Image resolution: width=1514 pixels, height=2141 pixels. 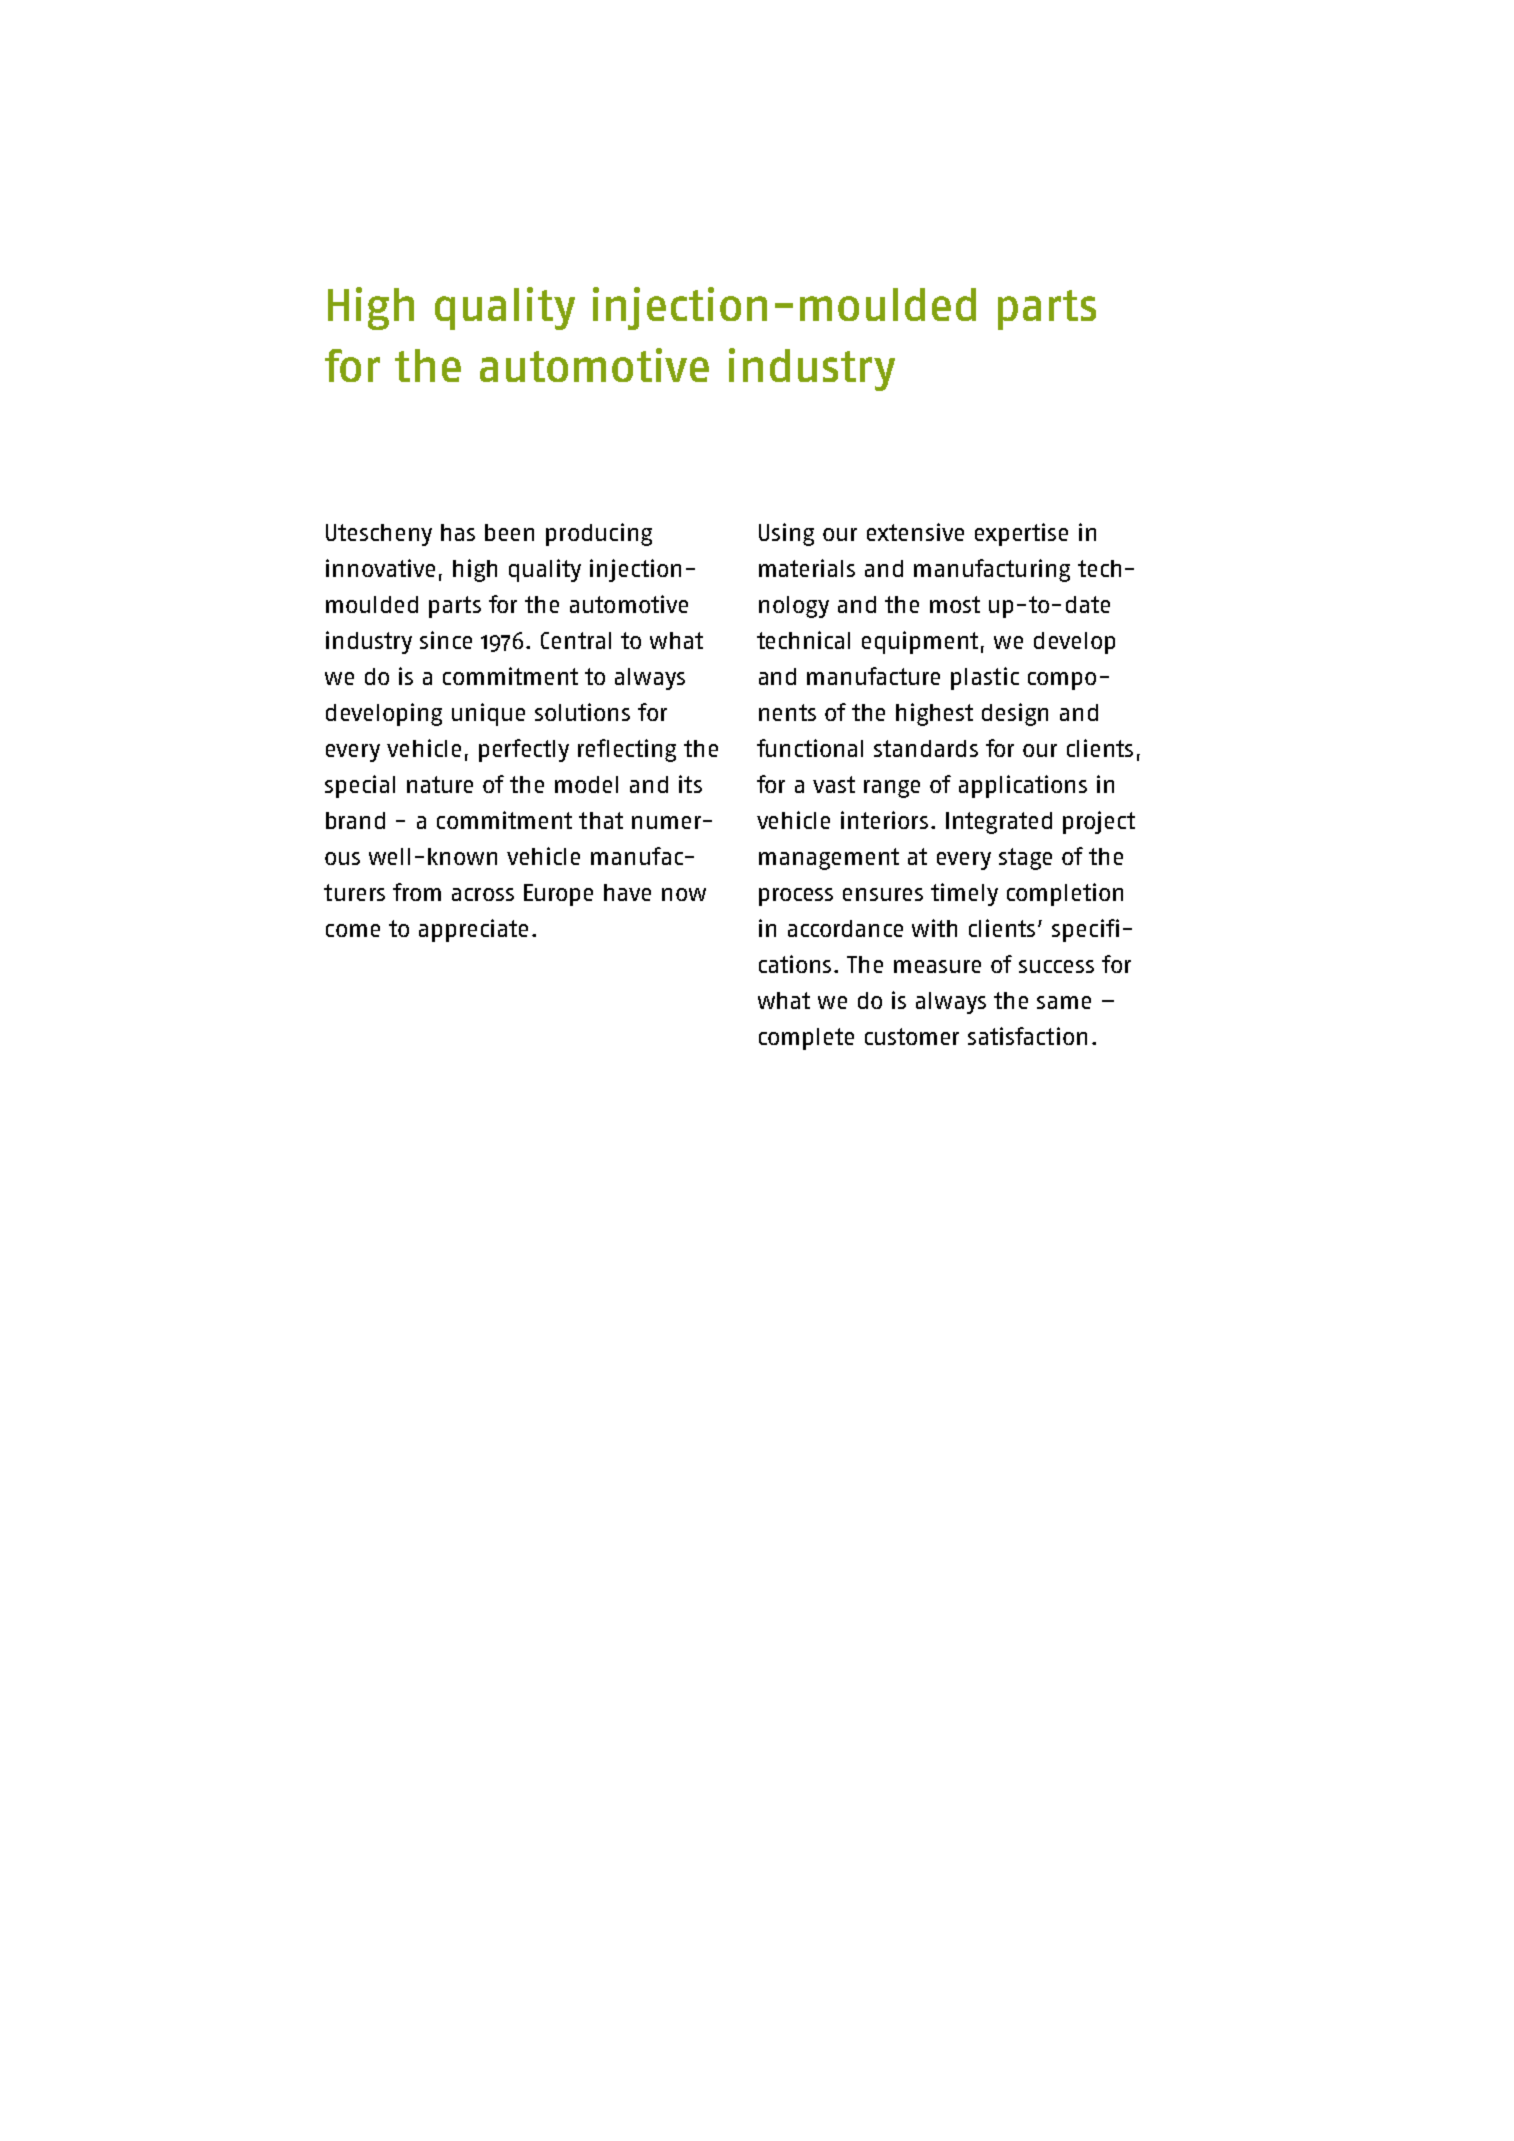 I want to click on plastic, so click(x=985, y=678).
